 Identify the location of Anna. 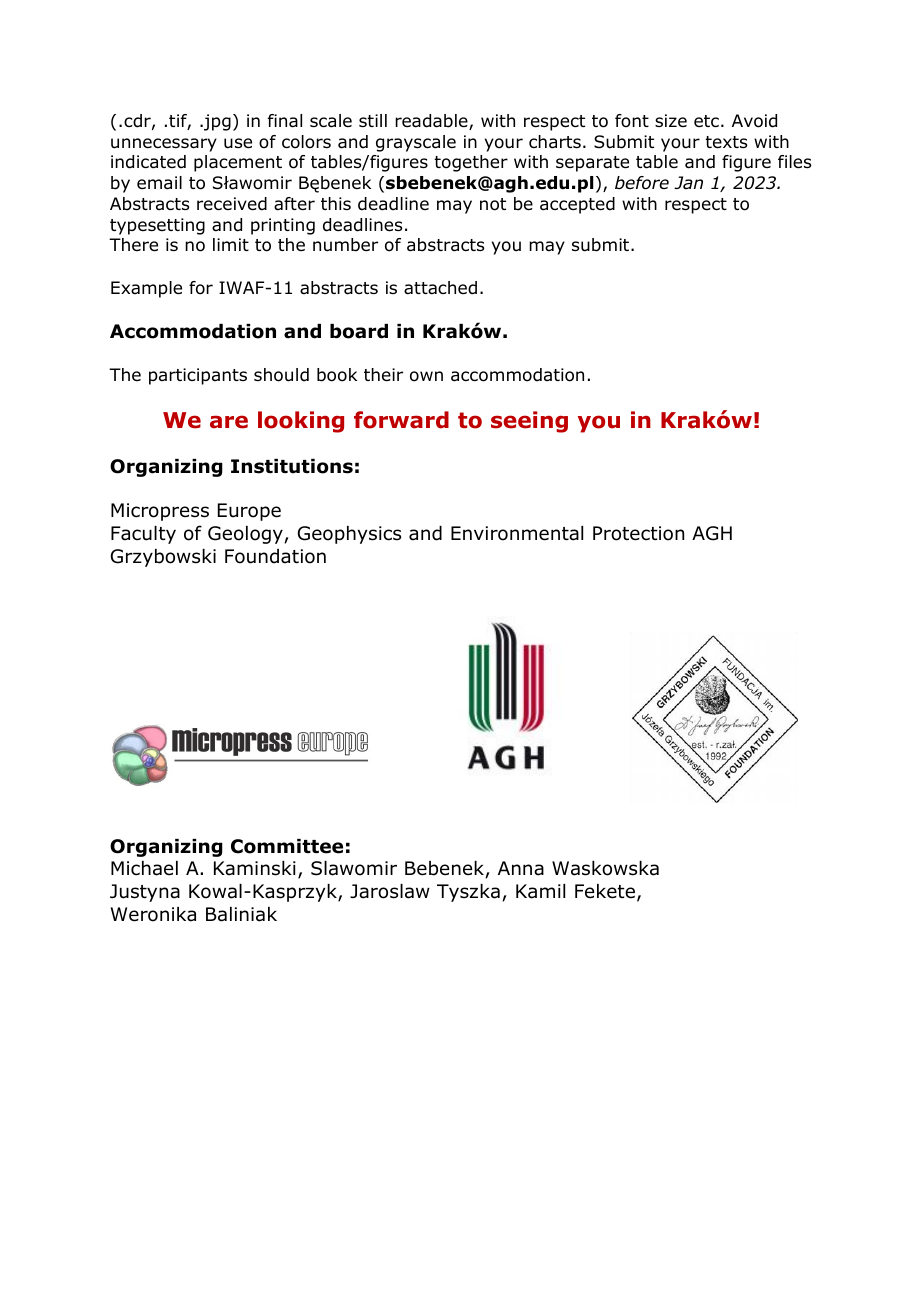
(521, 868).
